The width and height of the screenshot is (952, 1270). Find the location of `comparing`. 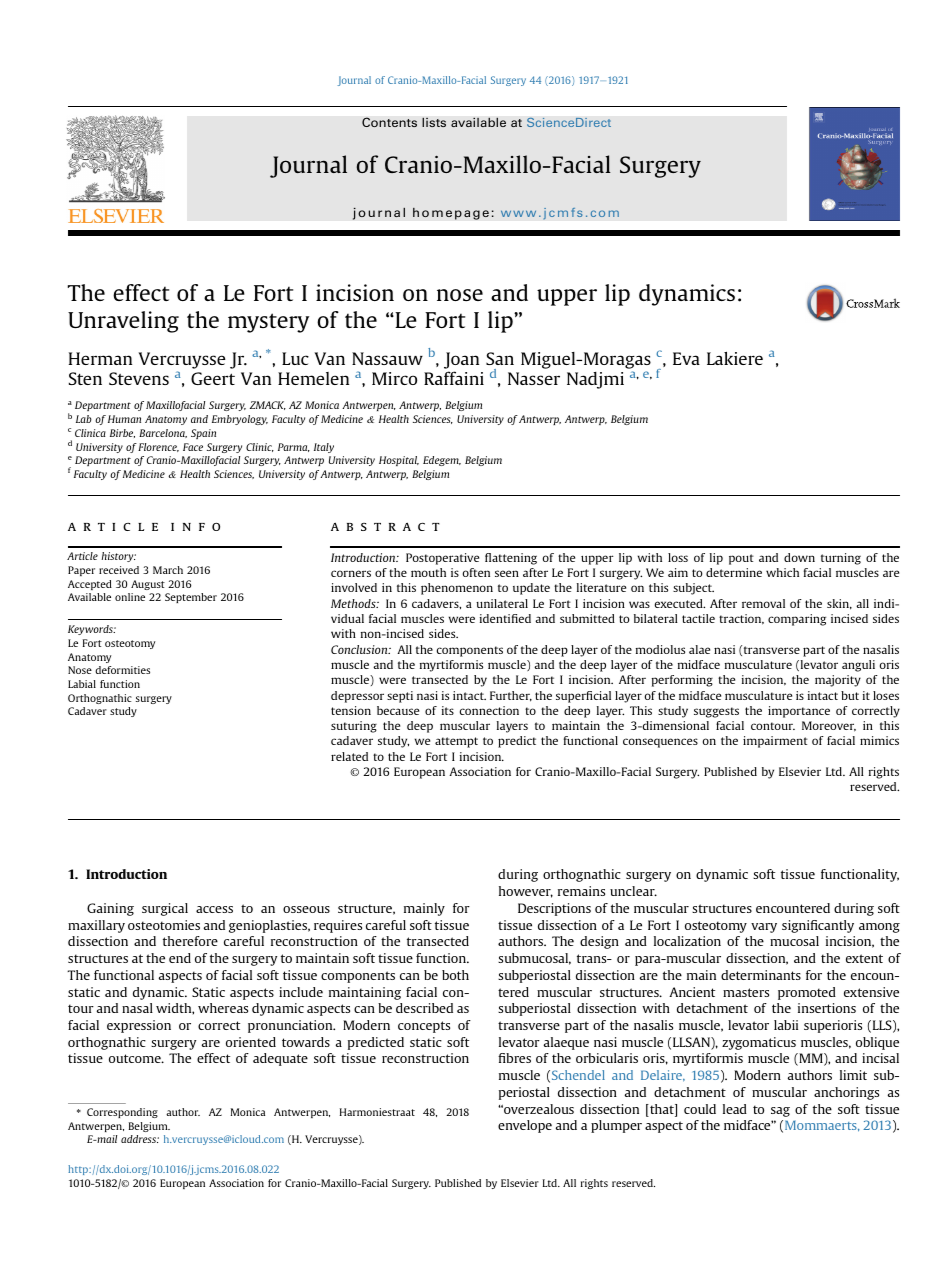

comparing is located at coordinates (797, 620).
